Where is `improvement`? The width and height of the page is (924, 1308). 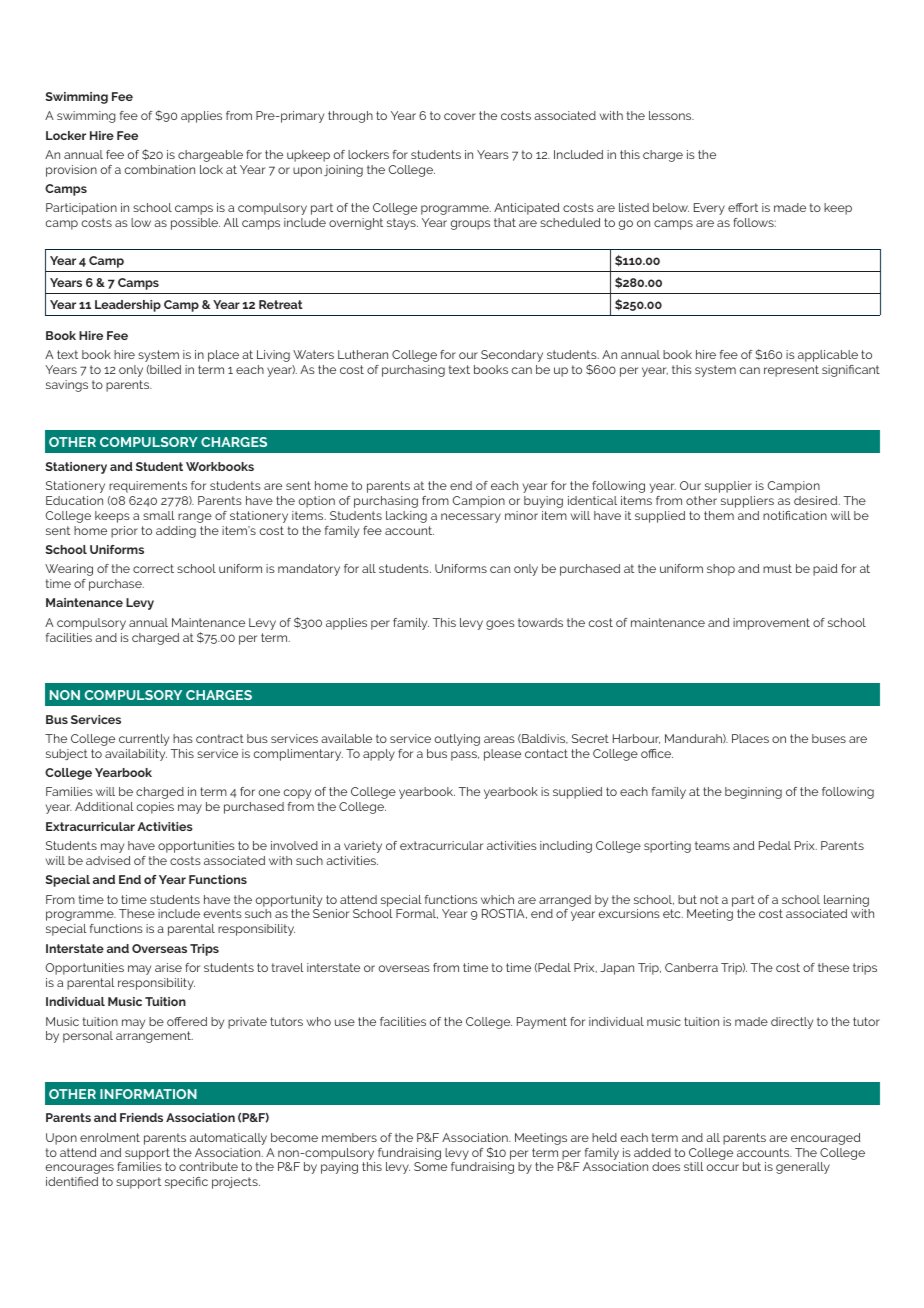 improvement is located at coordinates (771, 624).
